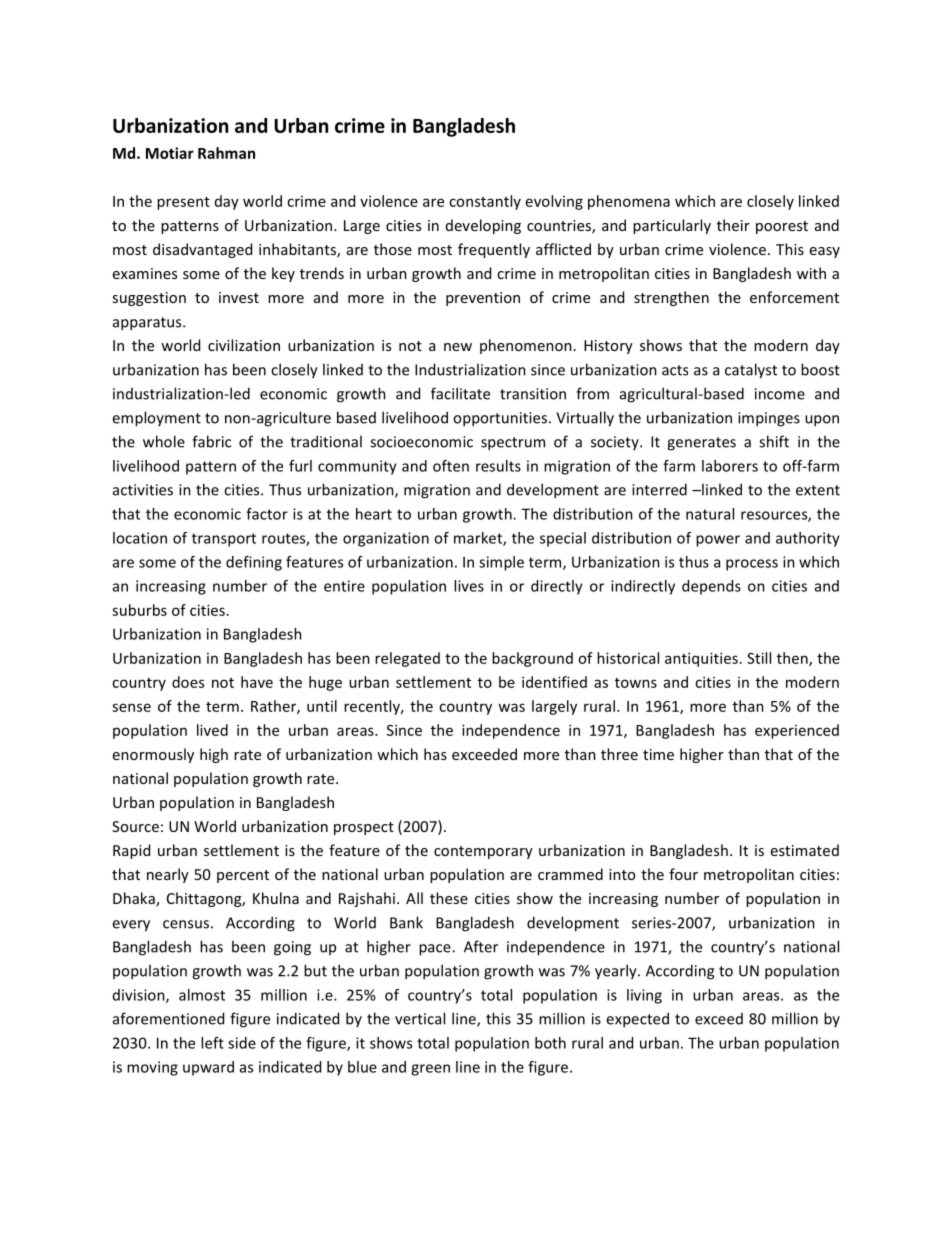 The image size is (952, 1233). I want to click on their, so click(733, 225).
